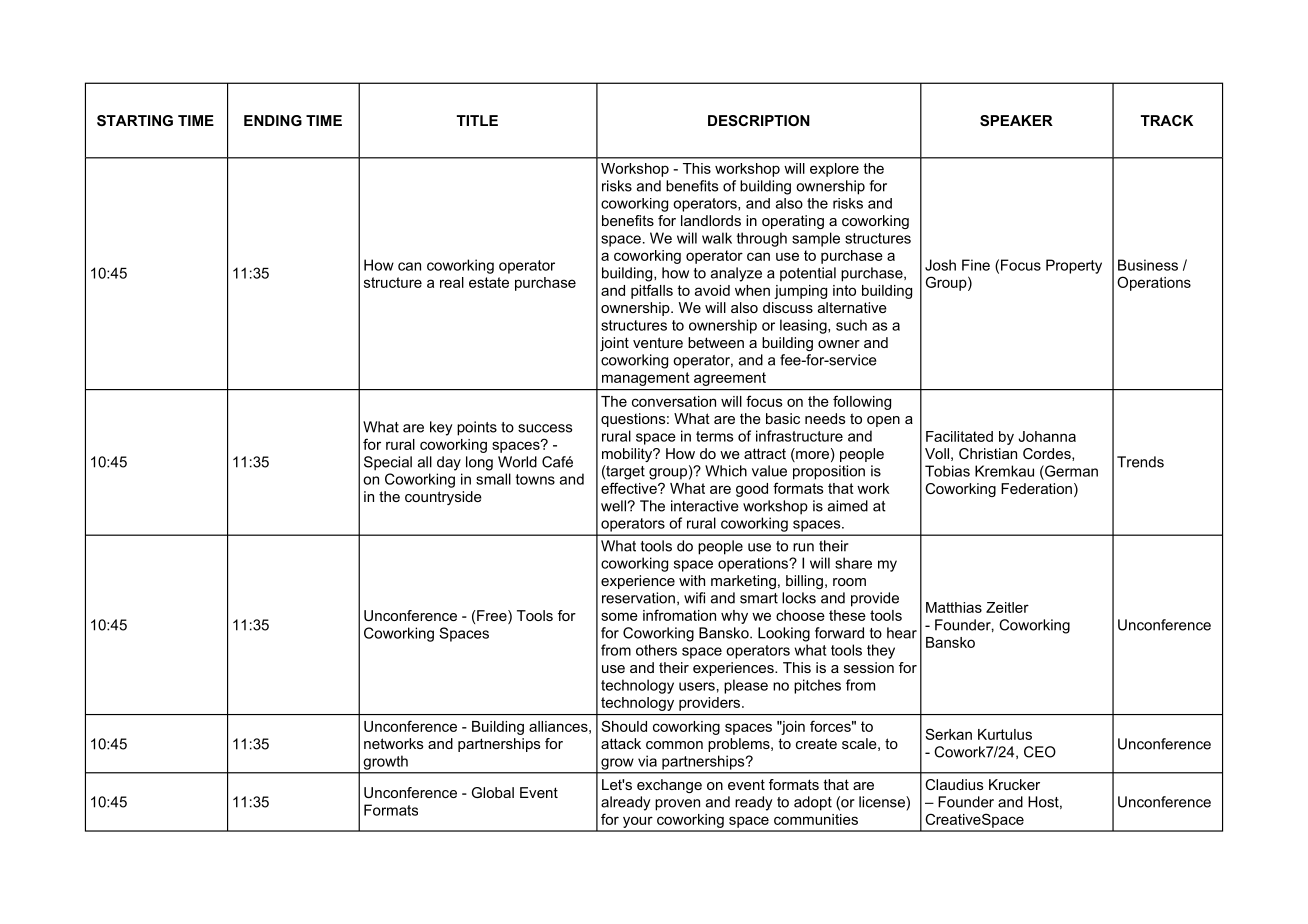  I want to click on Global, so click(493, 792).
